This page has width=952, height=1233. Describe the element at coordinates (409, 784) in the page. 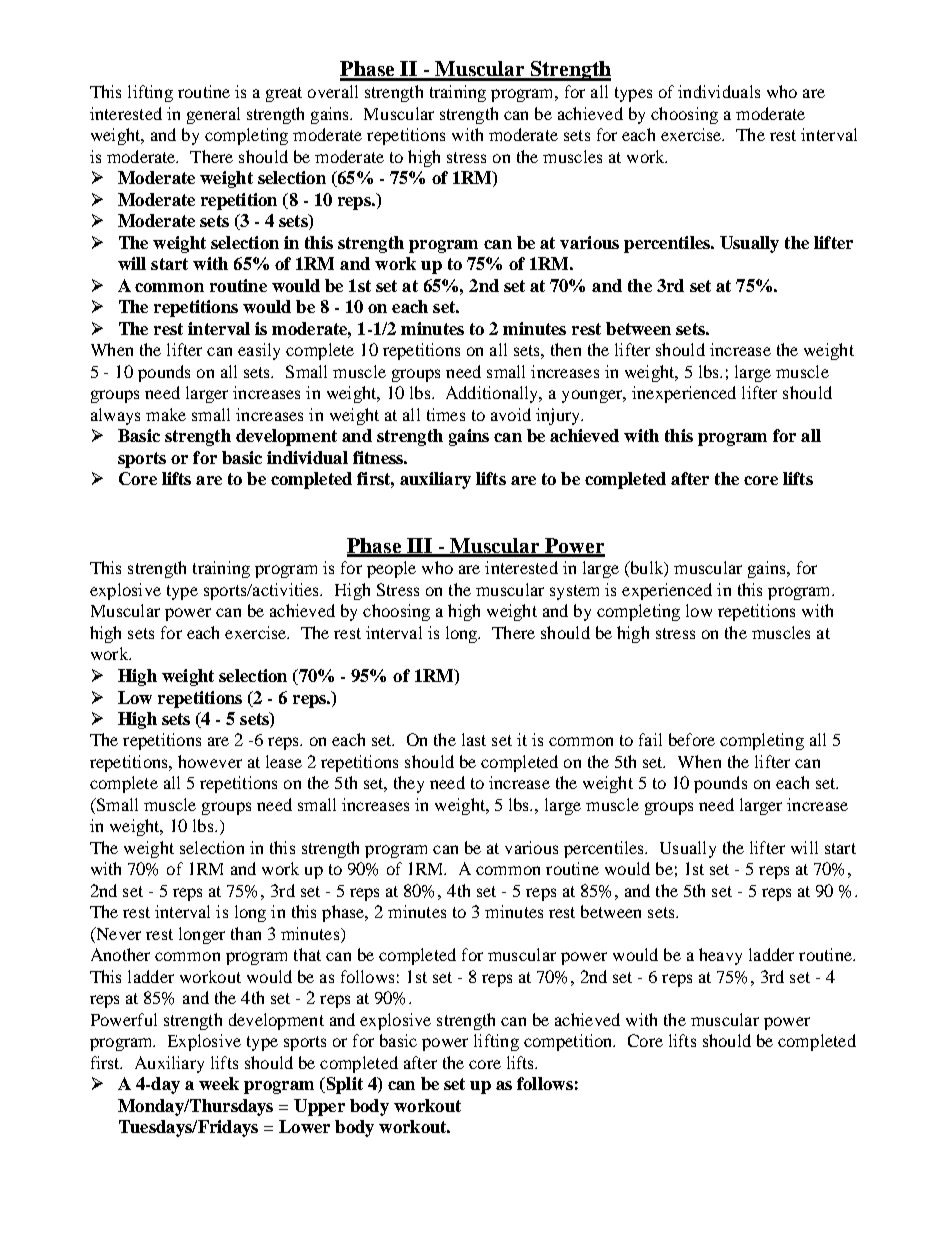

I see `they` at that location.
